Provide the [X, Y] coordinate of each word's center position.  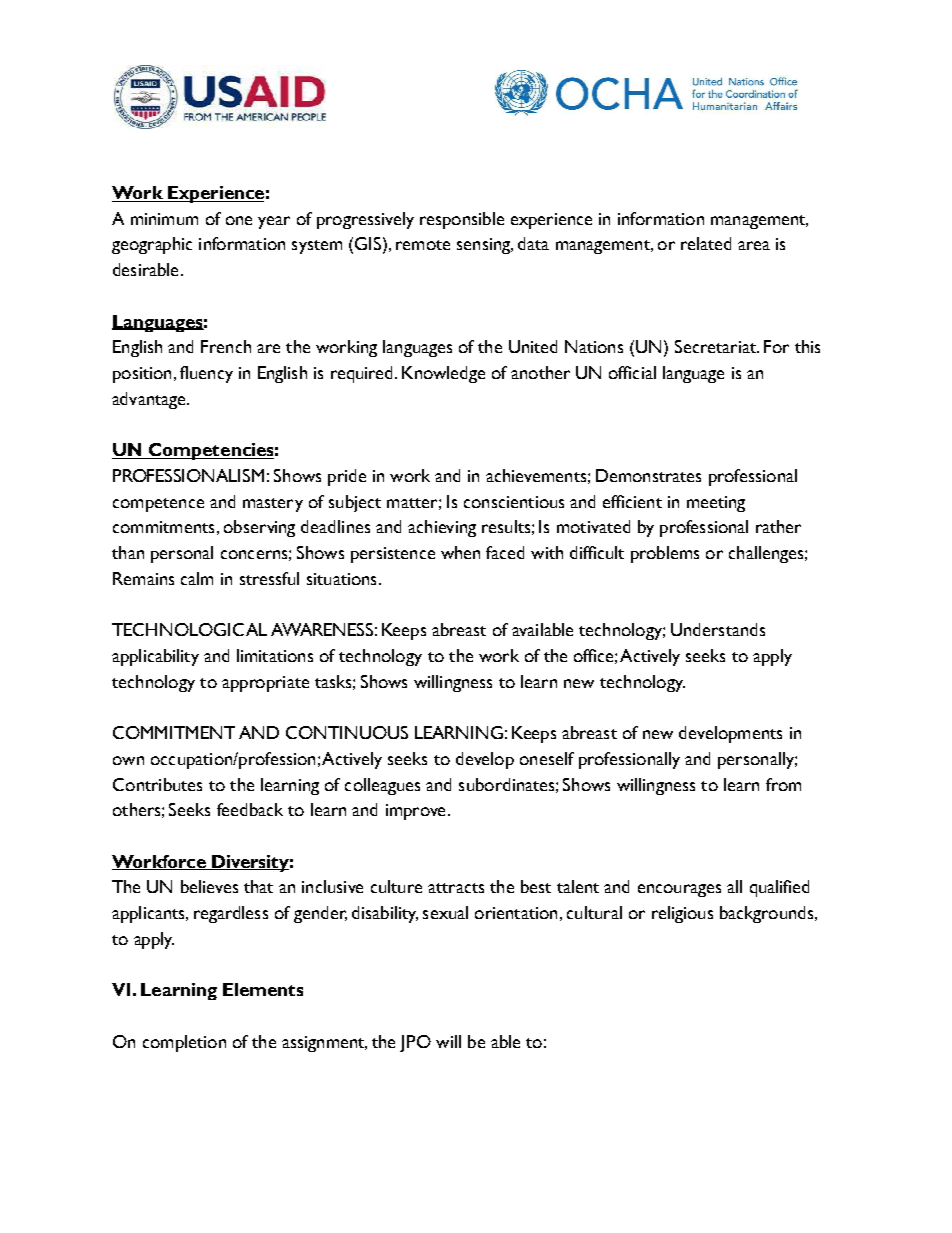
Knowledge [443, 374]
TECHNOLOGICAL [189, 629]
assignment [324, 1044]
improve [415, 812]
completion [184, 1043]
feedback [250, 809]
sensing [485, 246]
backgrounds [768, 914]
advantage [150, 400]
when [460, 552]
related [706, 243]
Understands [718, 629]
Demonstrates [648, 475]
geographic [152, 245]
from [783, 784]
